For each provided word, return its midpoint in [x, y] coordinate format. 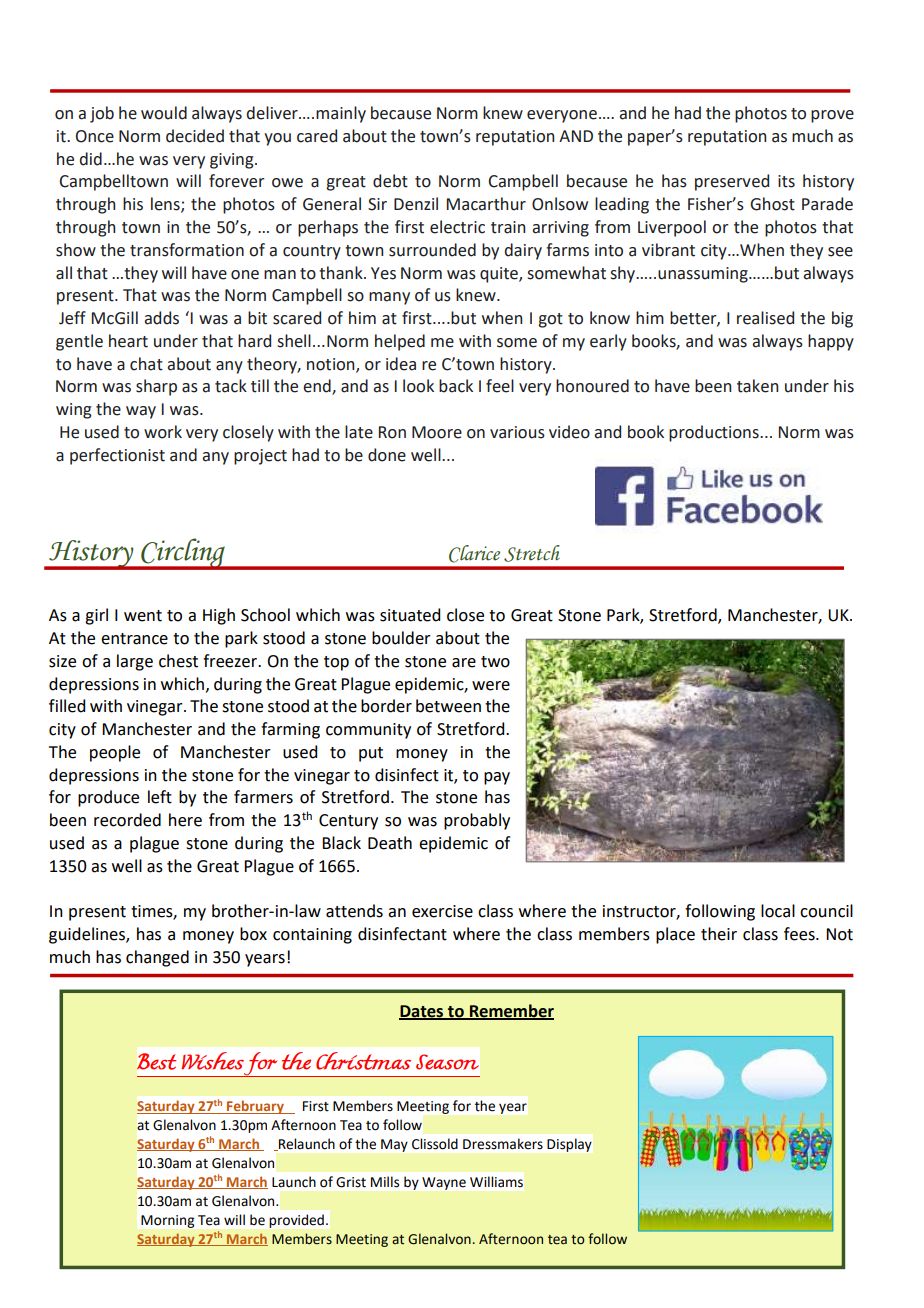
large [135, 662]
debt [390, 181]
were [491, 686]
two [495, 662]
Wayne [444, 1183]
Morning [167, 1221]
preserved [732, 182]
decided [195, 136]
